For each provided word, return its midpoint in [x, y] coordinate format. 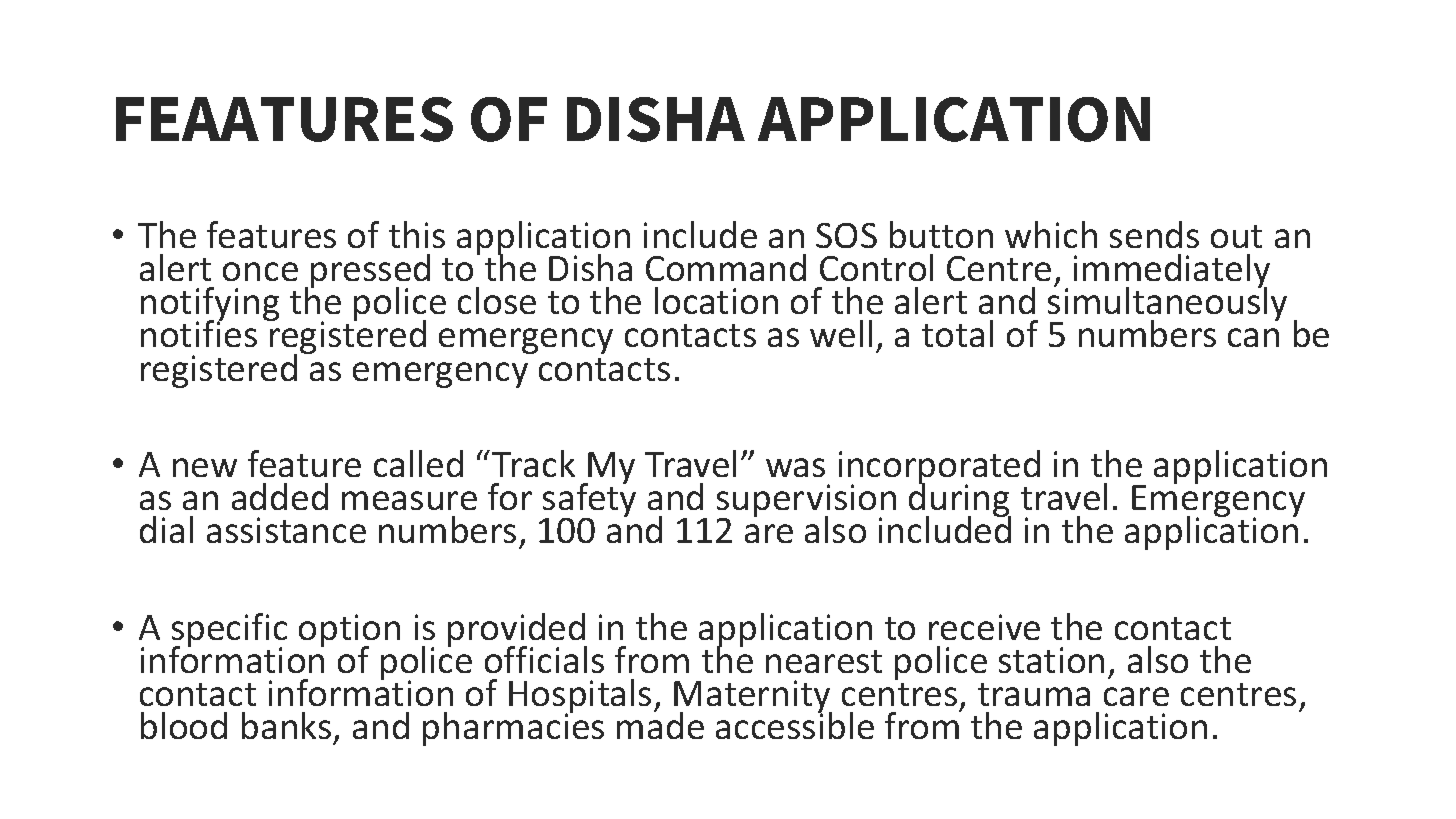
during [960, 500]
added [280, 496]
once [260, 271]
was [795, 467]
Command [726, 267]
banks [286, 725]
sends [1154, 234]
